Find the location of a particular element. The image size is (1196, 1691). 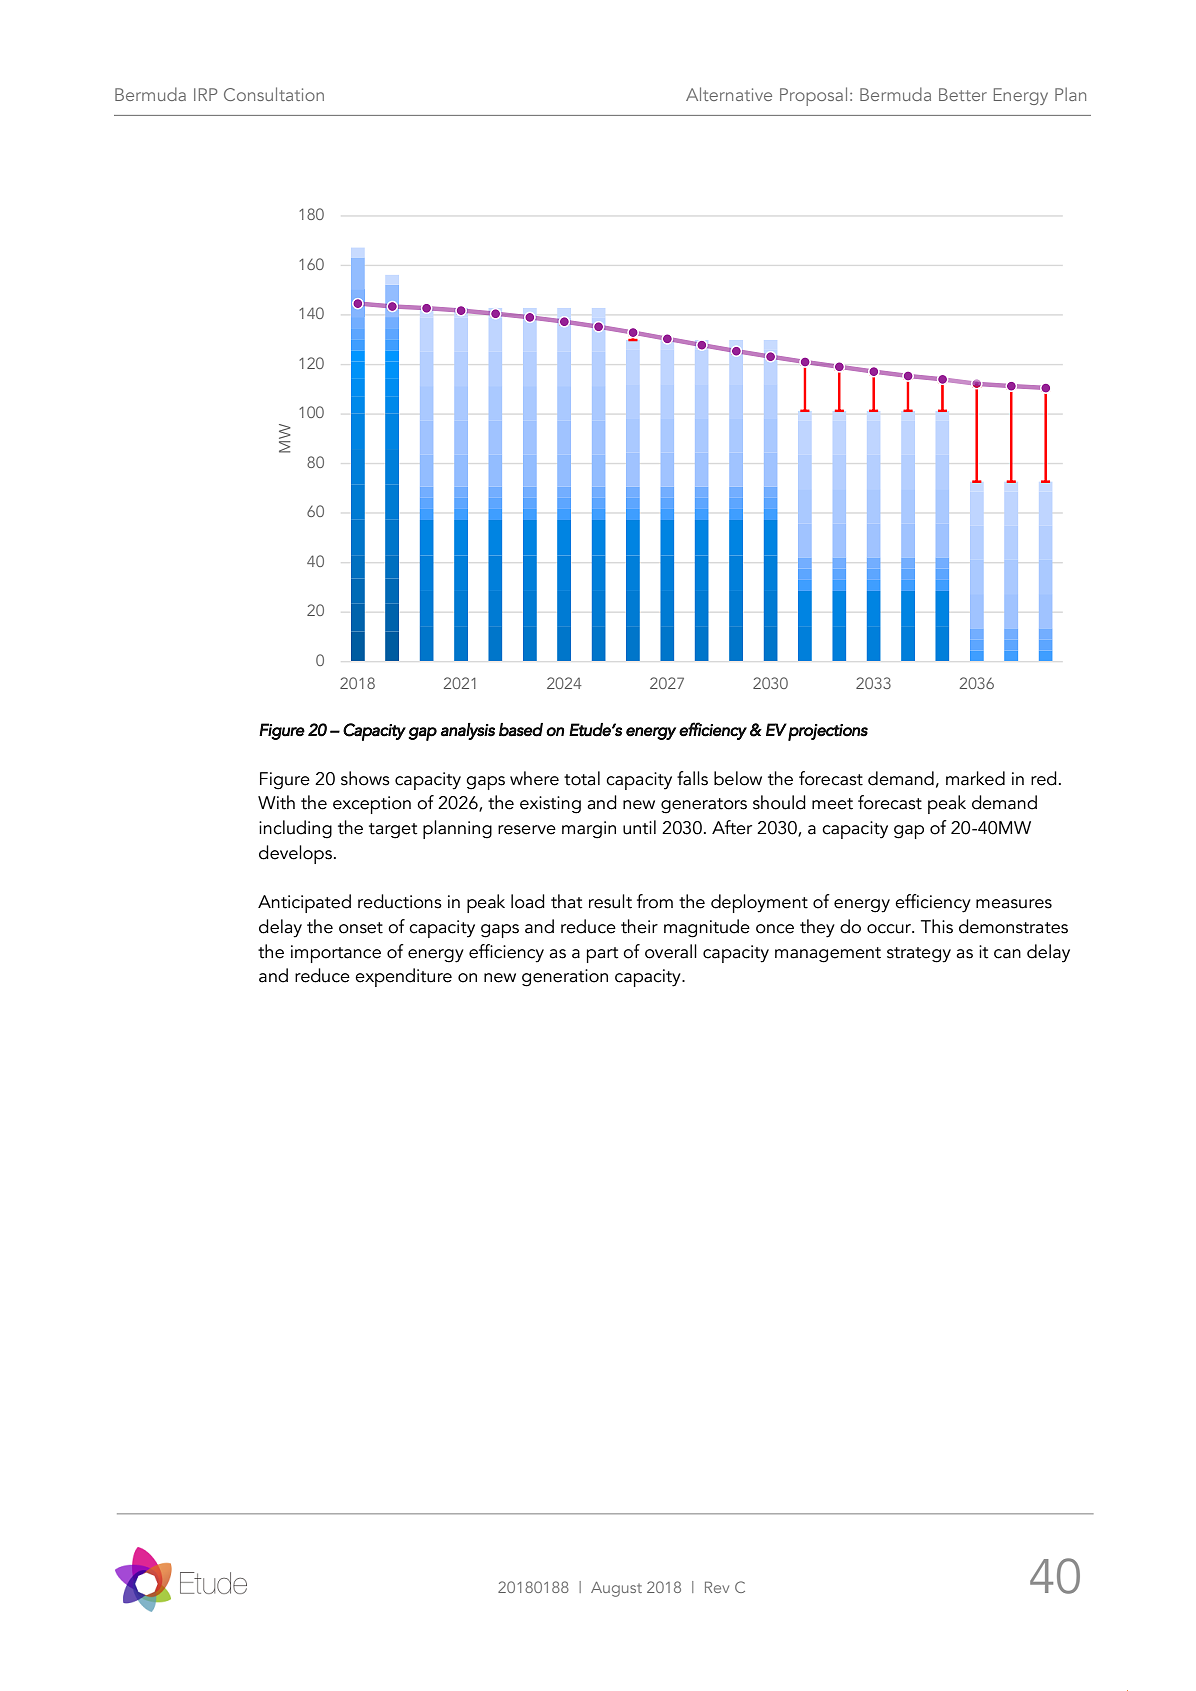

August is located at coordinates (616, 1589).
